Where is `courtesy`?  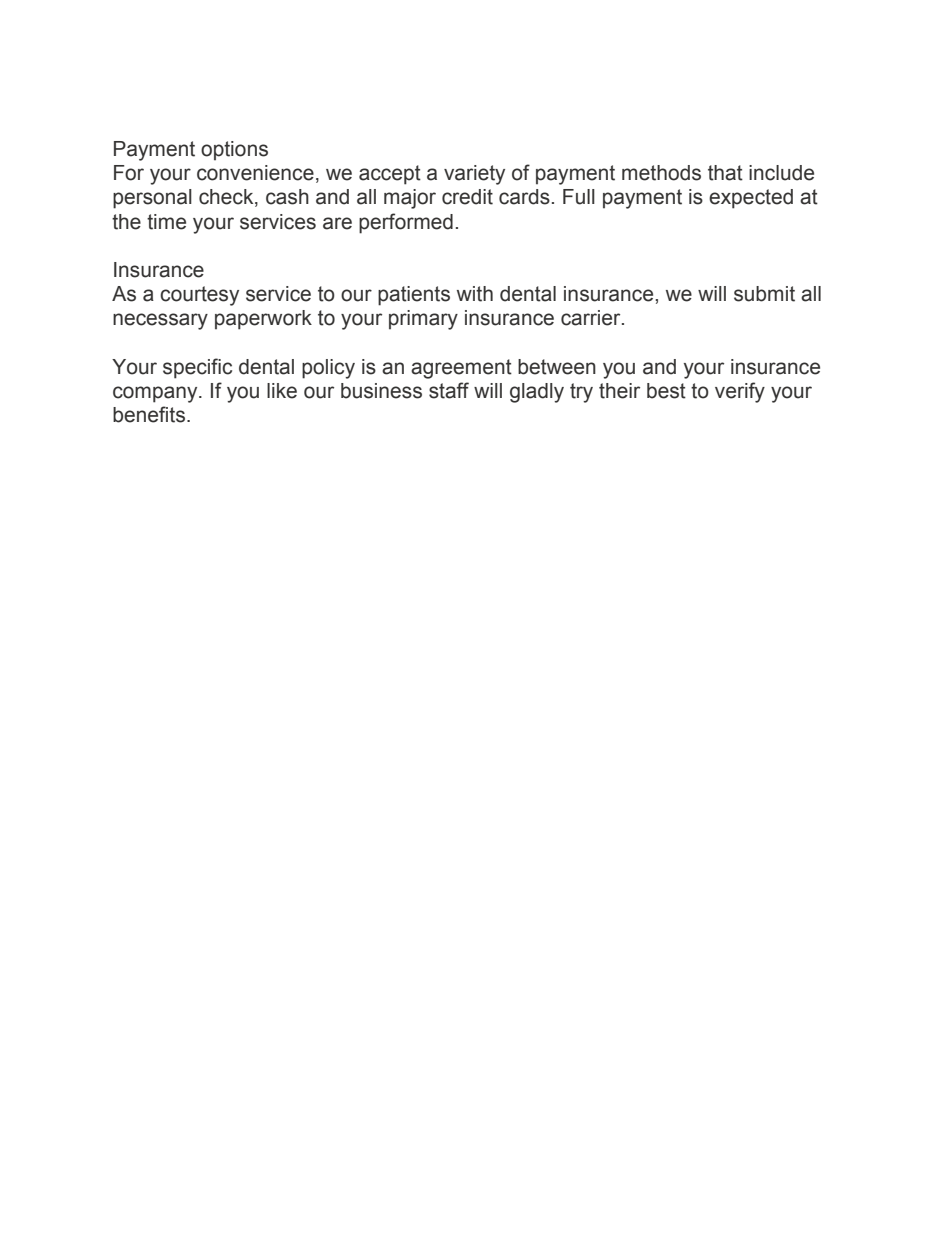
courtesy is located at coordinates (199, 296).
